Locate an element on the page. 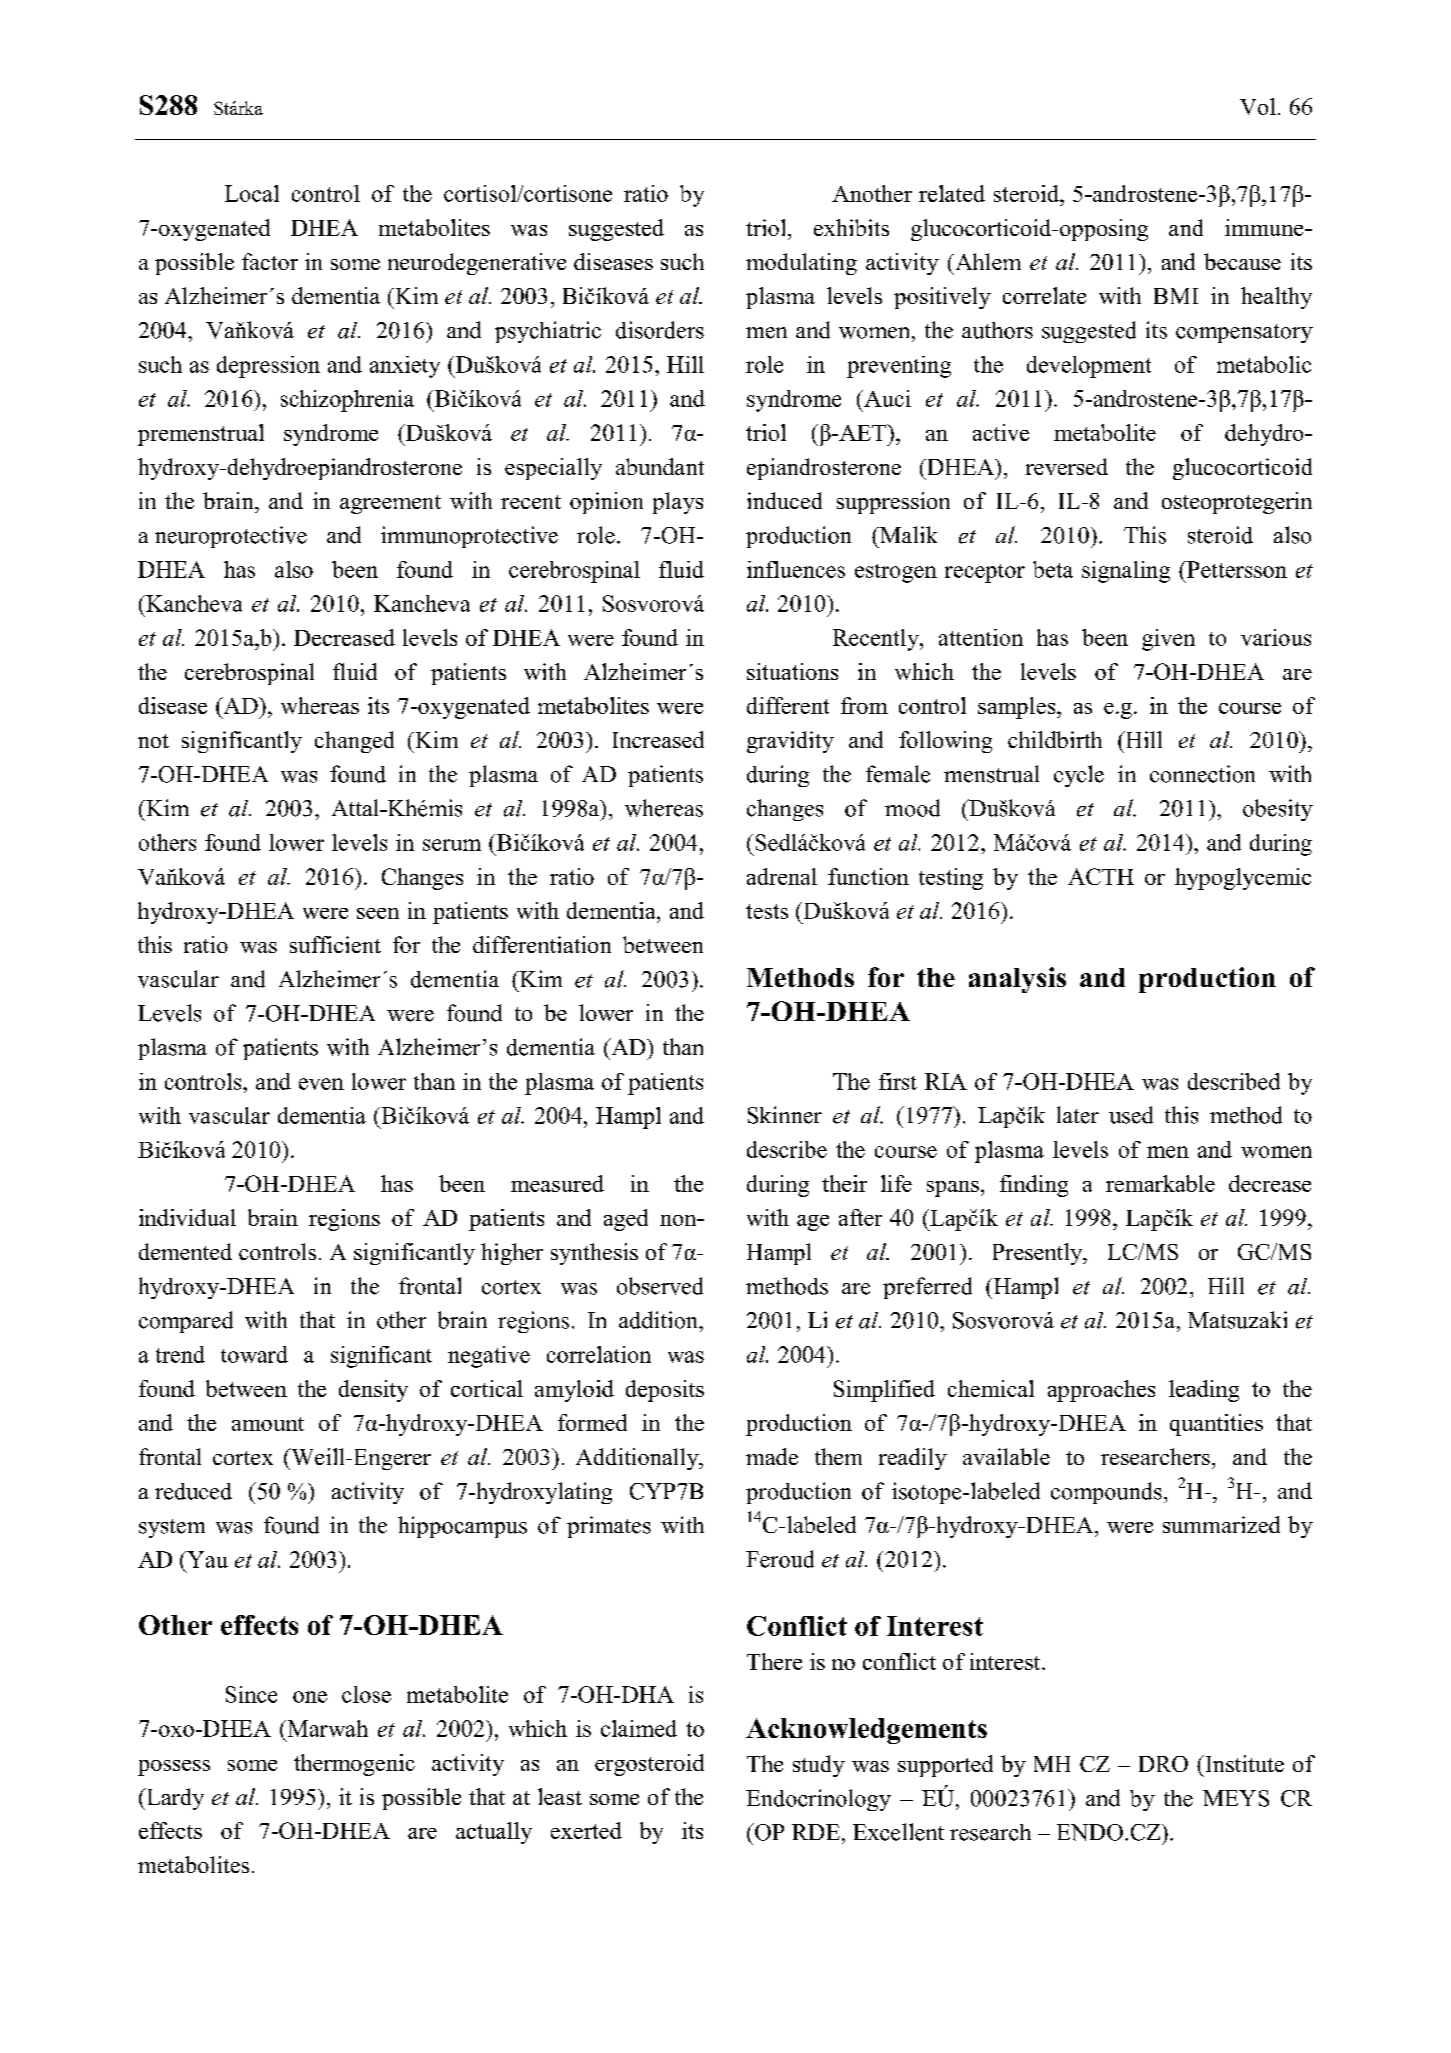 The image size is (1451, 2053). sufficient is located at coordinates (335, 944).
